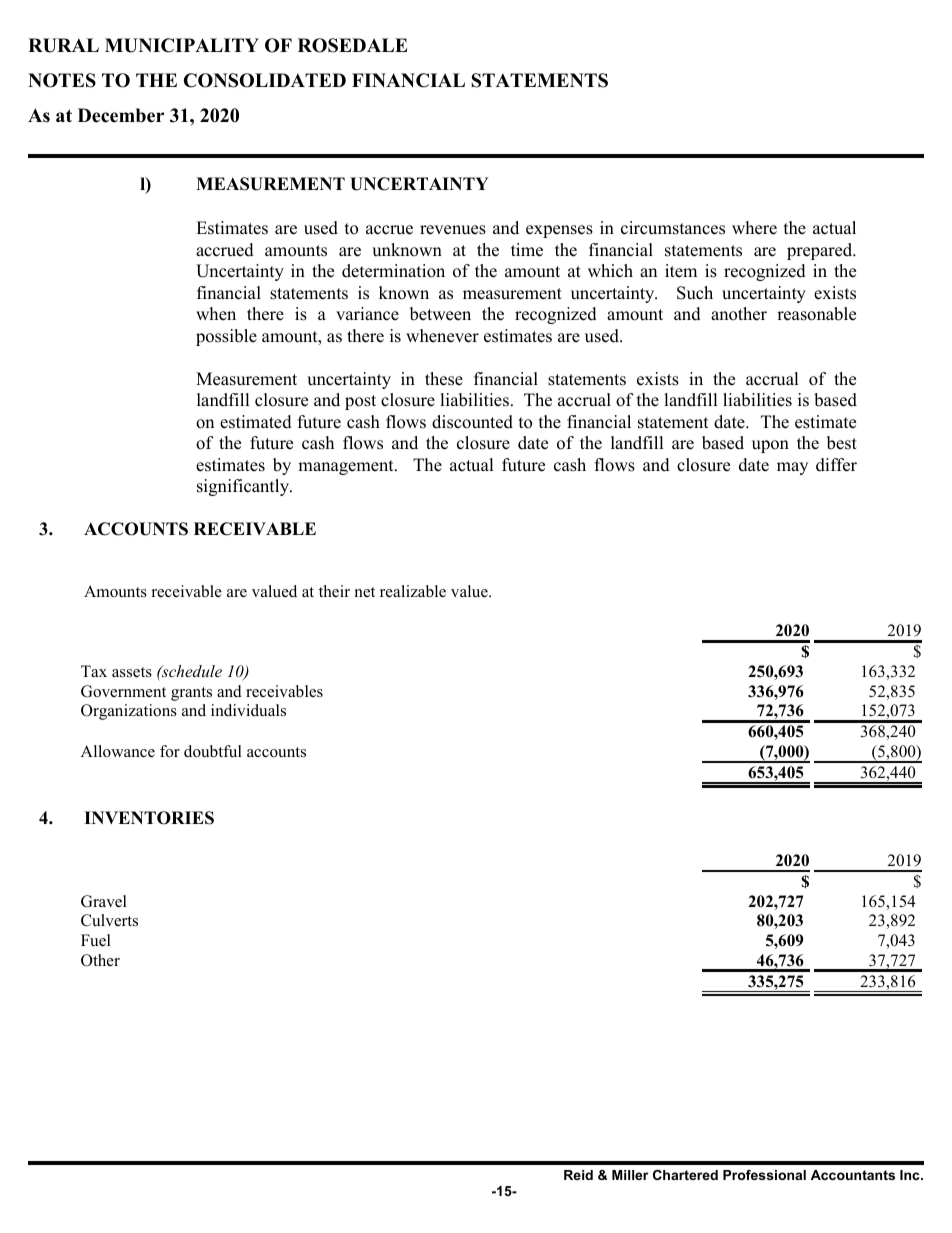 Image resolution: width=952 pixels, height=1233 pixels. I want to click on best, so click(842, 443).
